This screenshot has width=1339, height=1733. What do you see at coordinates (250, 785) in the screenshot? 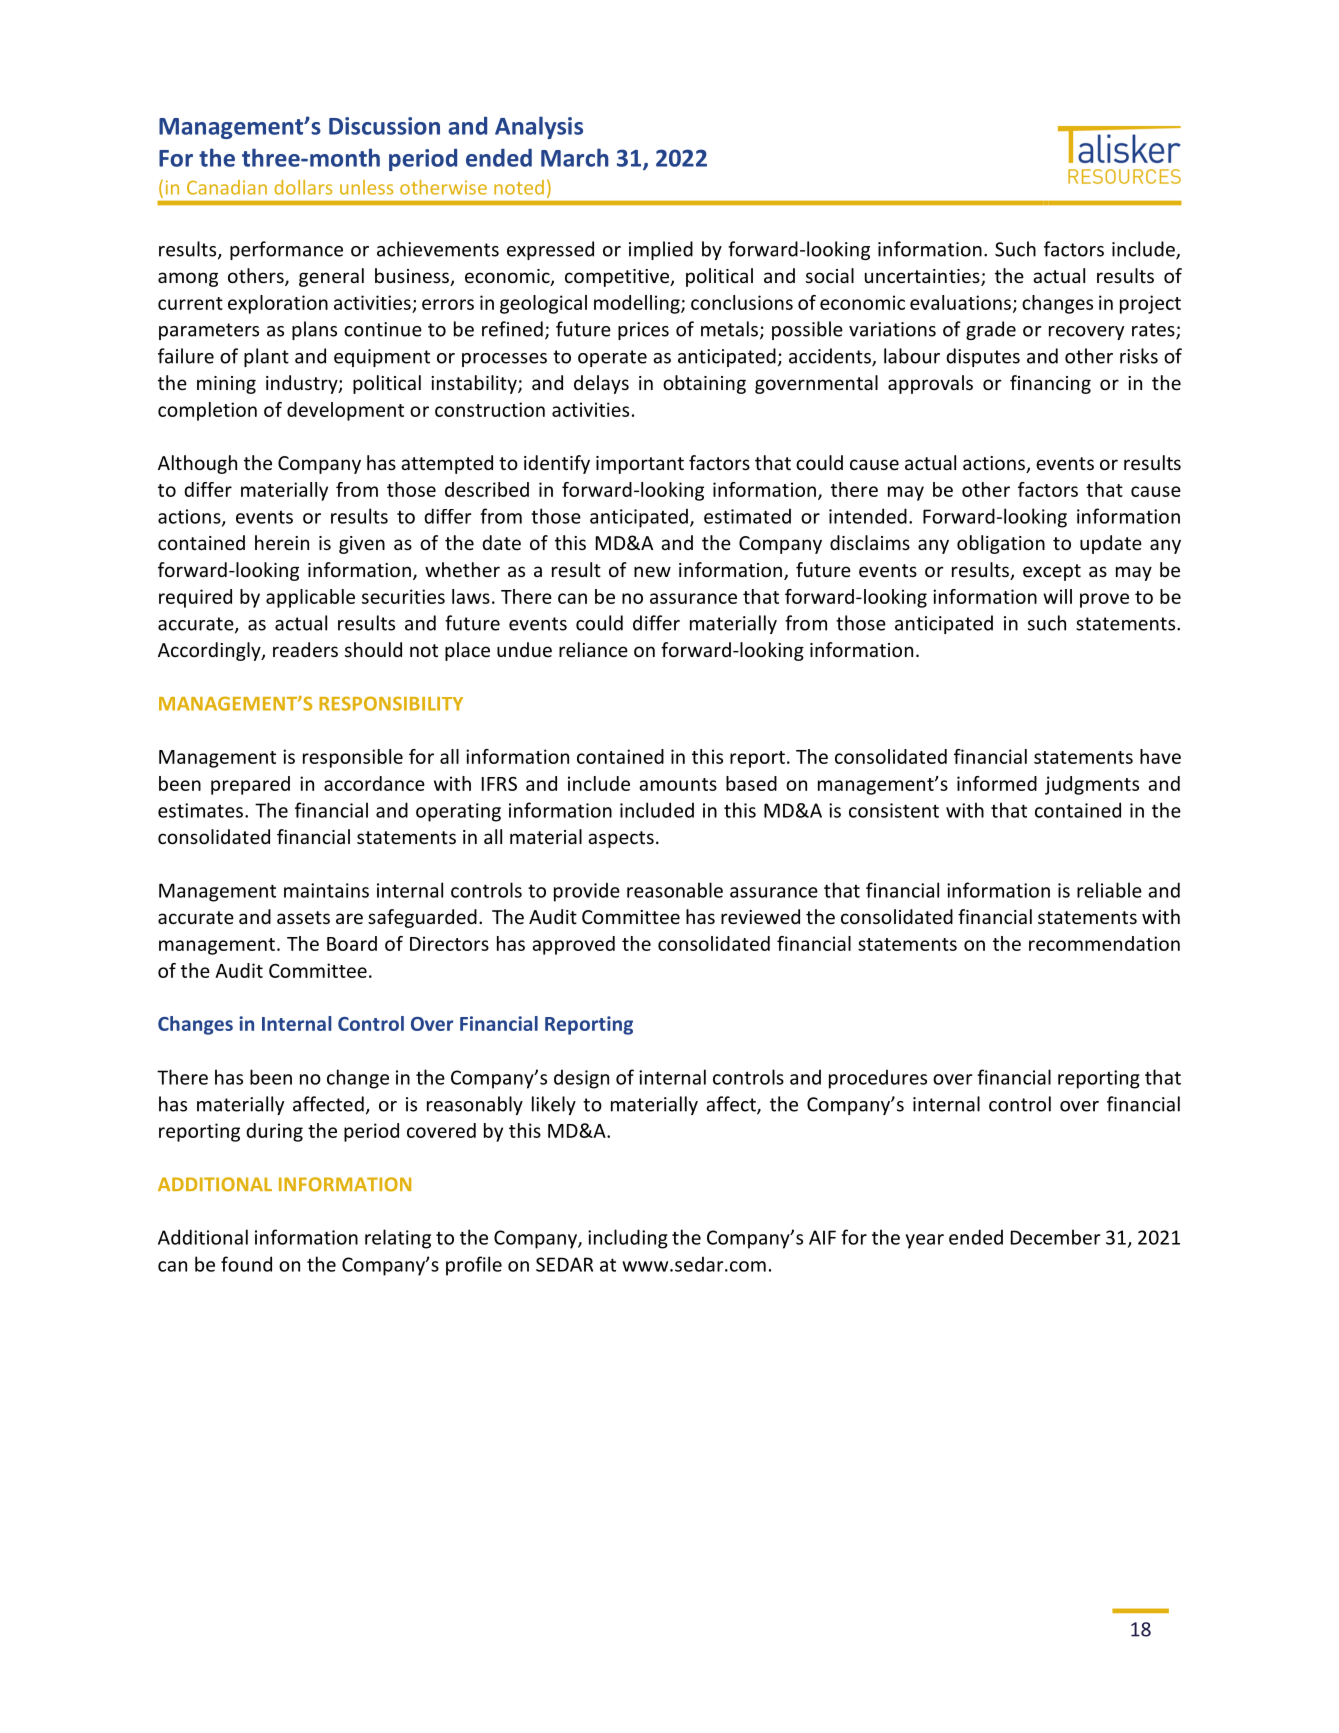
I see `prepared` at bounding box center [250, 785].
